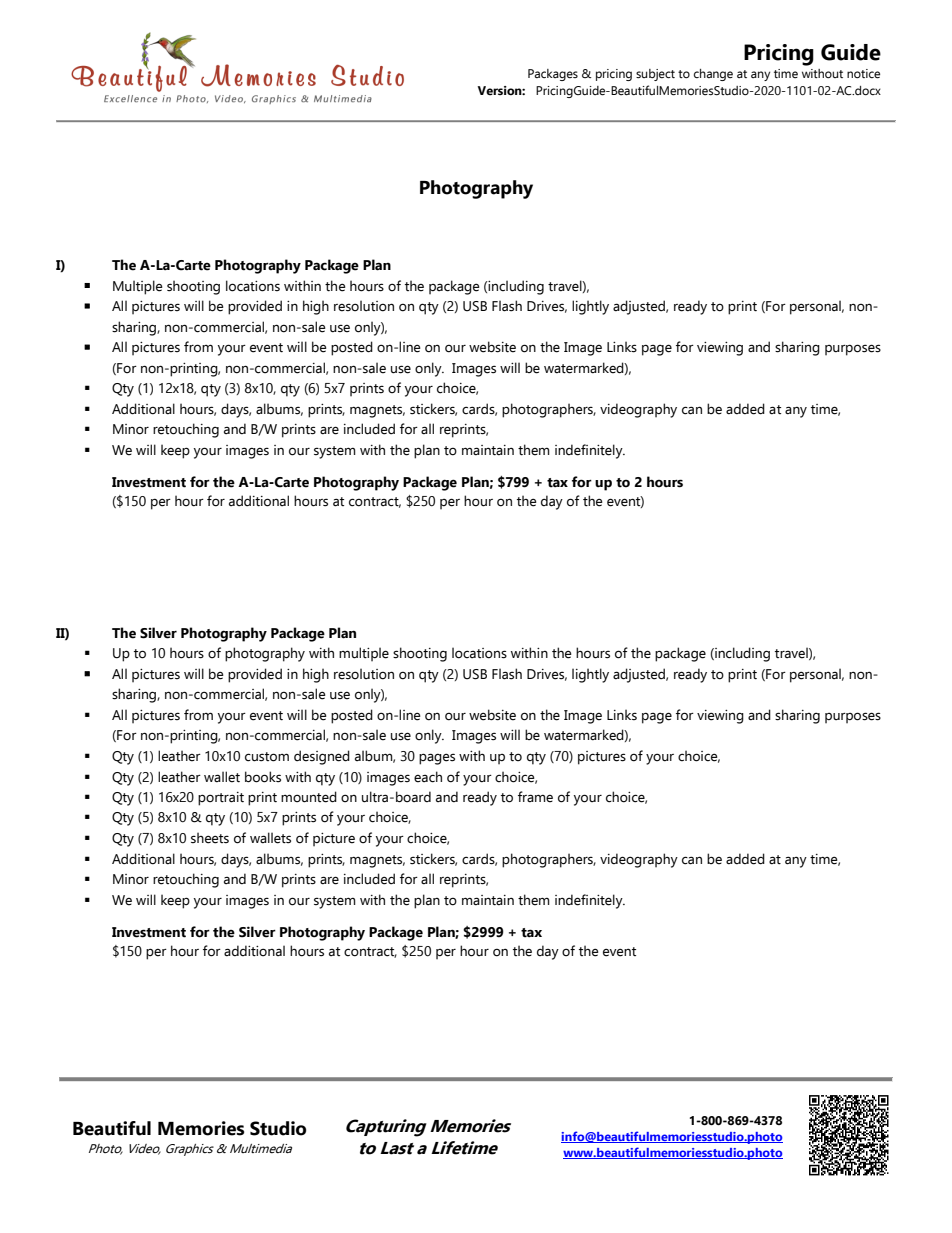 The image size is (952, 1233). What do you see at coordinates (309, 797) in the screenshot?
I see `mounted` at bounding box center [309, 797].
